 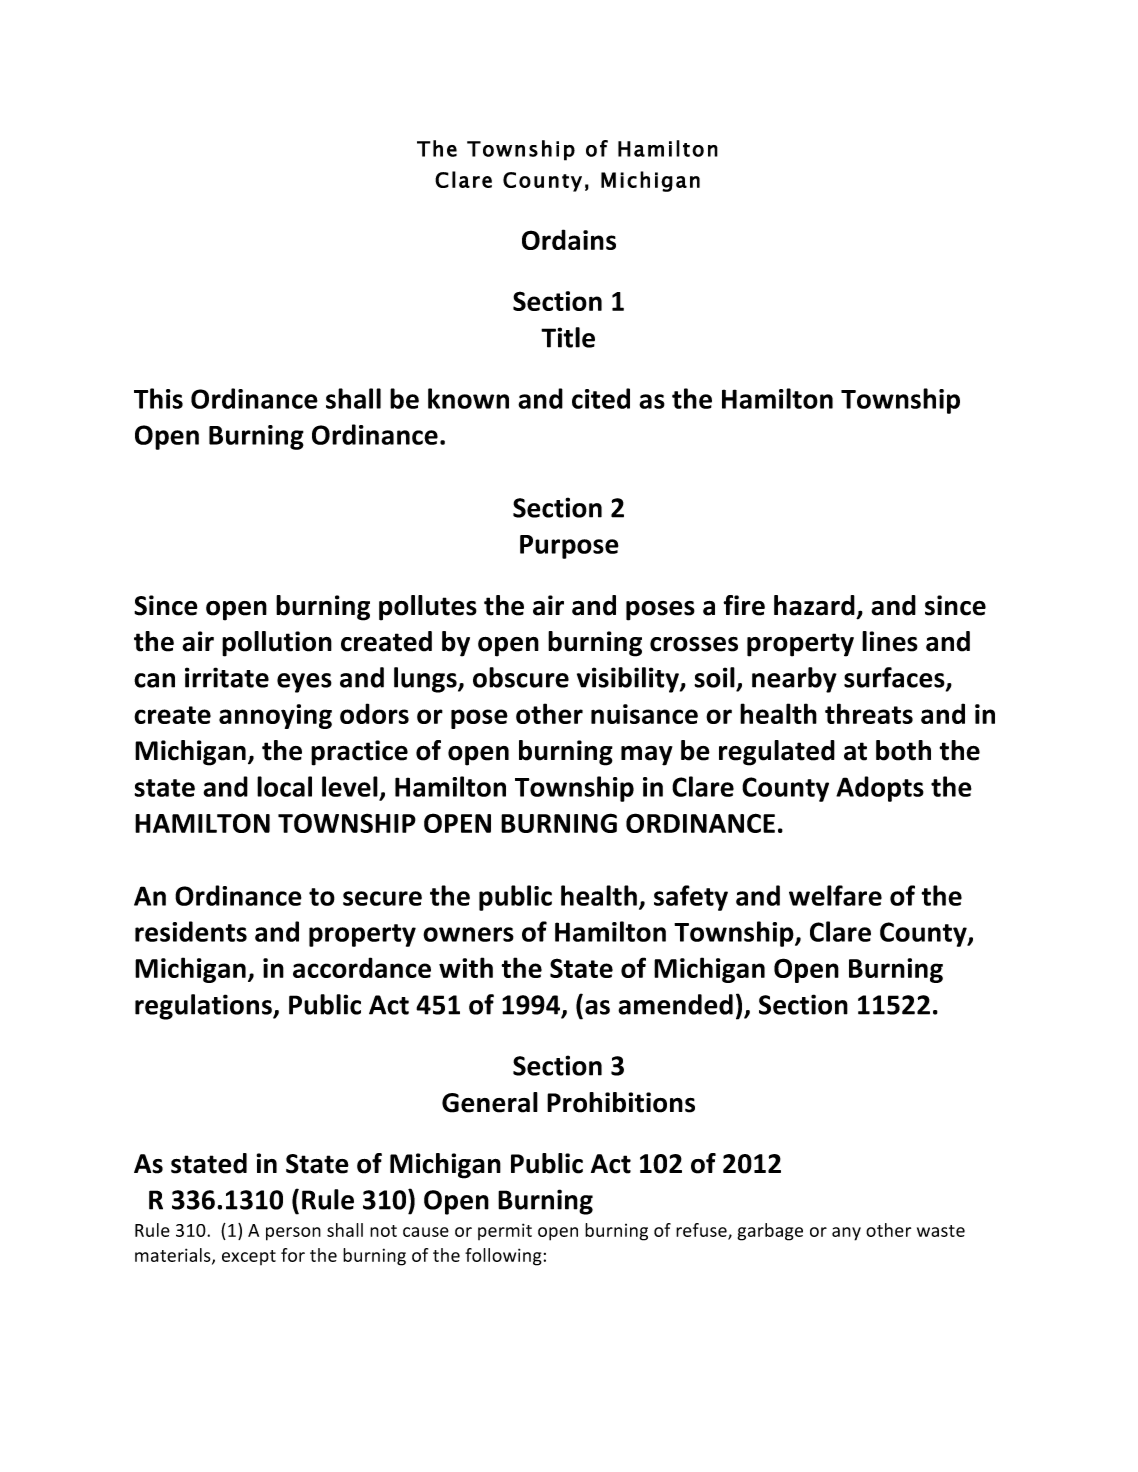 I want to click on permit, so click(x=505, y=1231).
